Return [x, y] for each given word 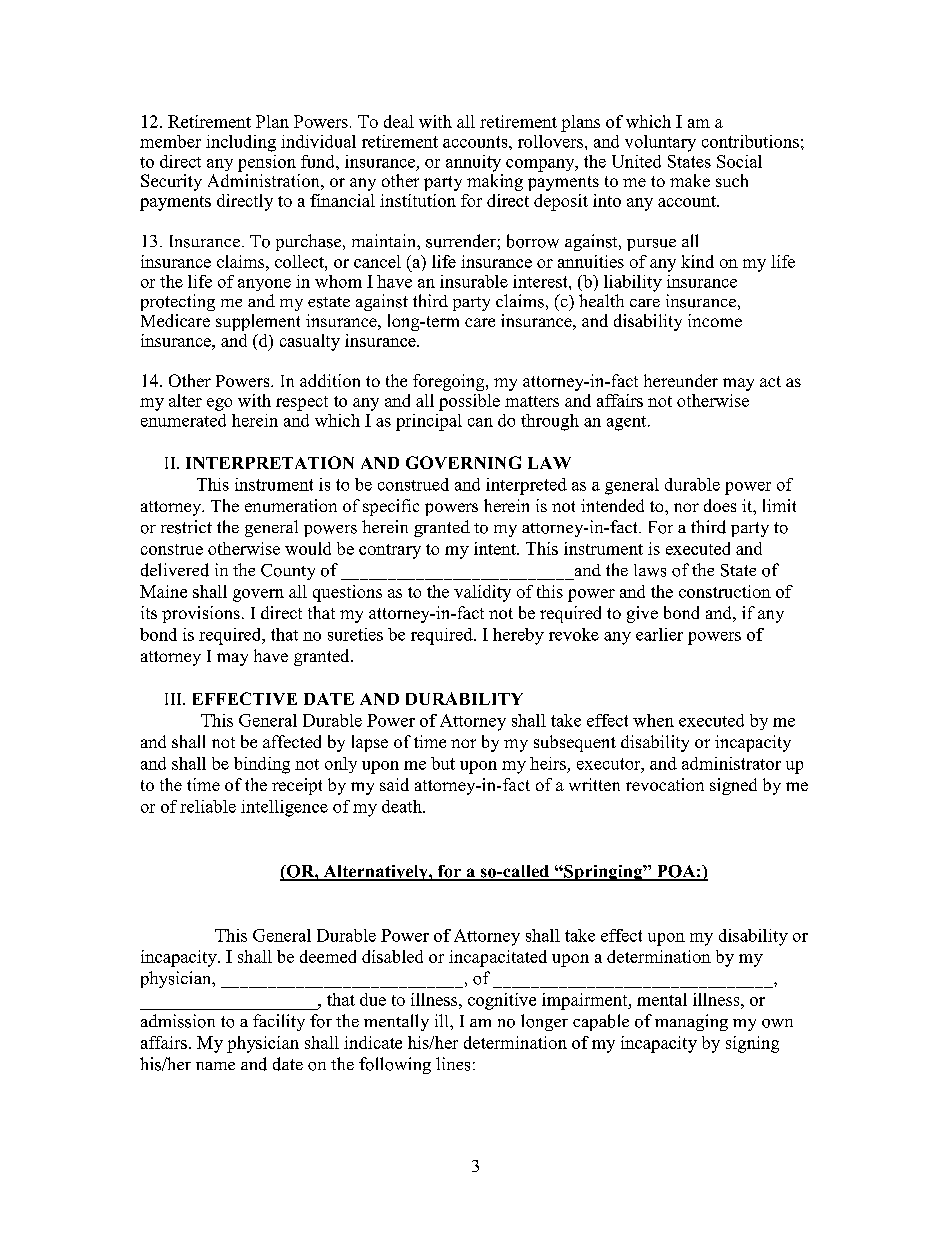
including [241, 143]
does [720, 505]
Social [739, 161]
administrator [731, 763]
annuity [473, 163]
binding [262, 765]
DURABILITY [464, 698]
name [215, 1066]
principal [429, 422]
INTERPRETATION [270, 462]
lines [453, 1064]
